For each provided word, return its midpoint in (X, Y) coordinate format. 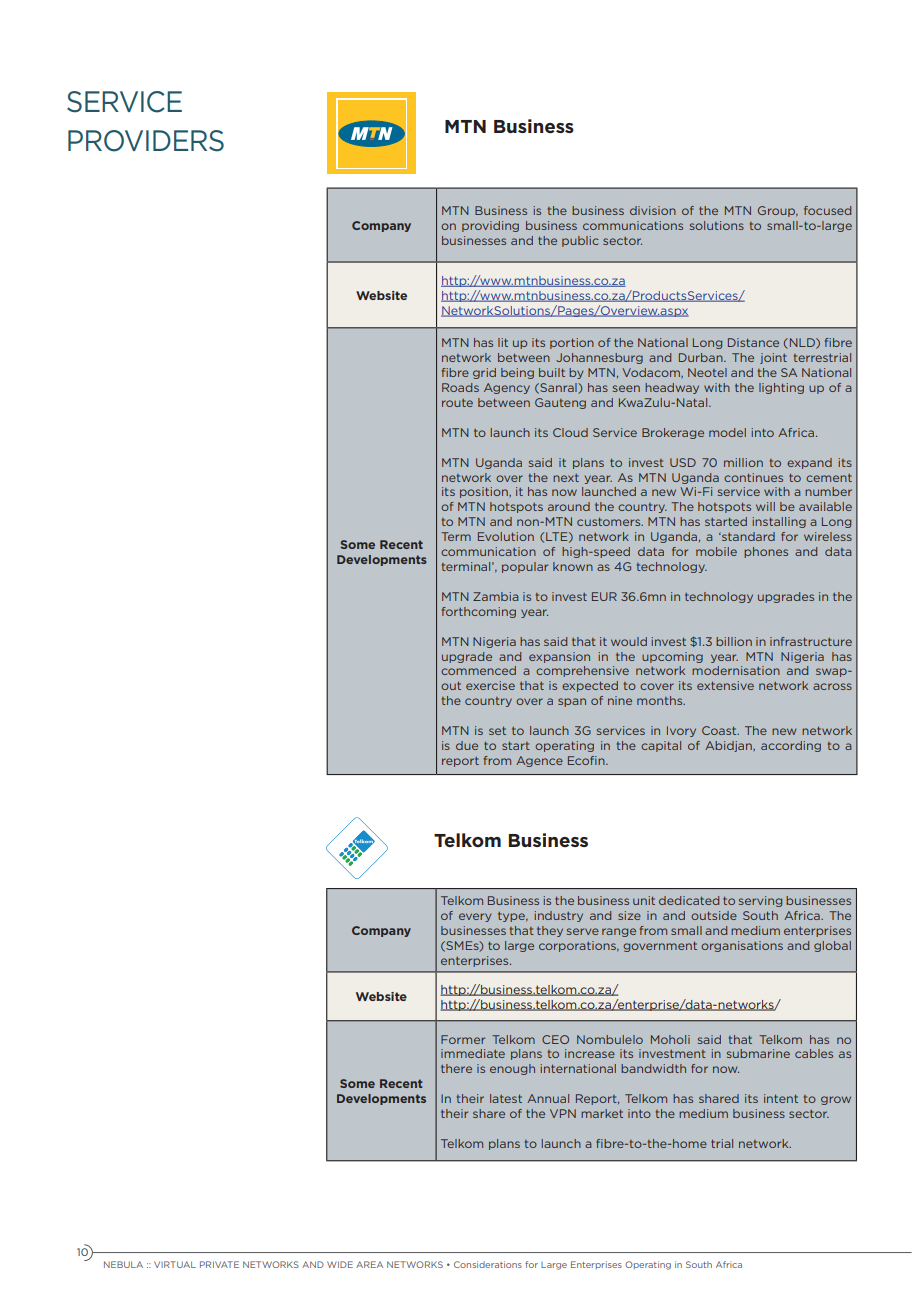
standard (747, 536)
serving (760, 901)
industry (559, 916)
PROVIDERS (146, 141)
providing (490, 226)
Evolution (506, 536)
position (485, 492)
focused (827, 210)
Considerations (488, 1264)
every (475, 917)
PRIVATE (219, 1264)
